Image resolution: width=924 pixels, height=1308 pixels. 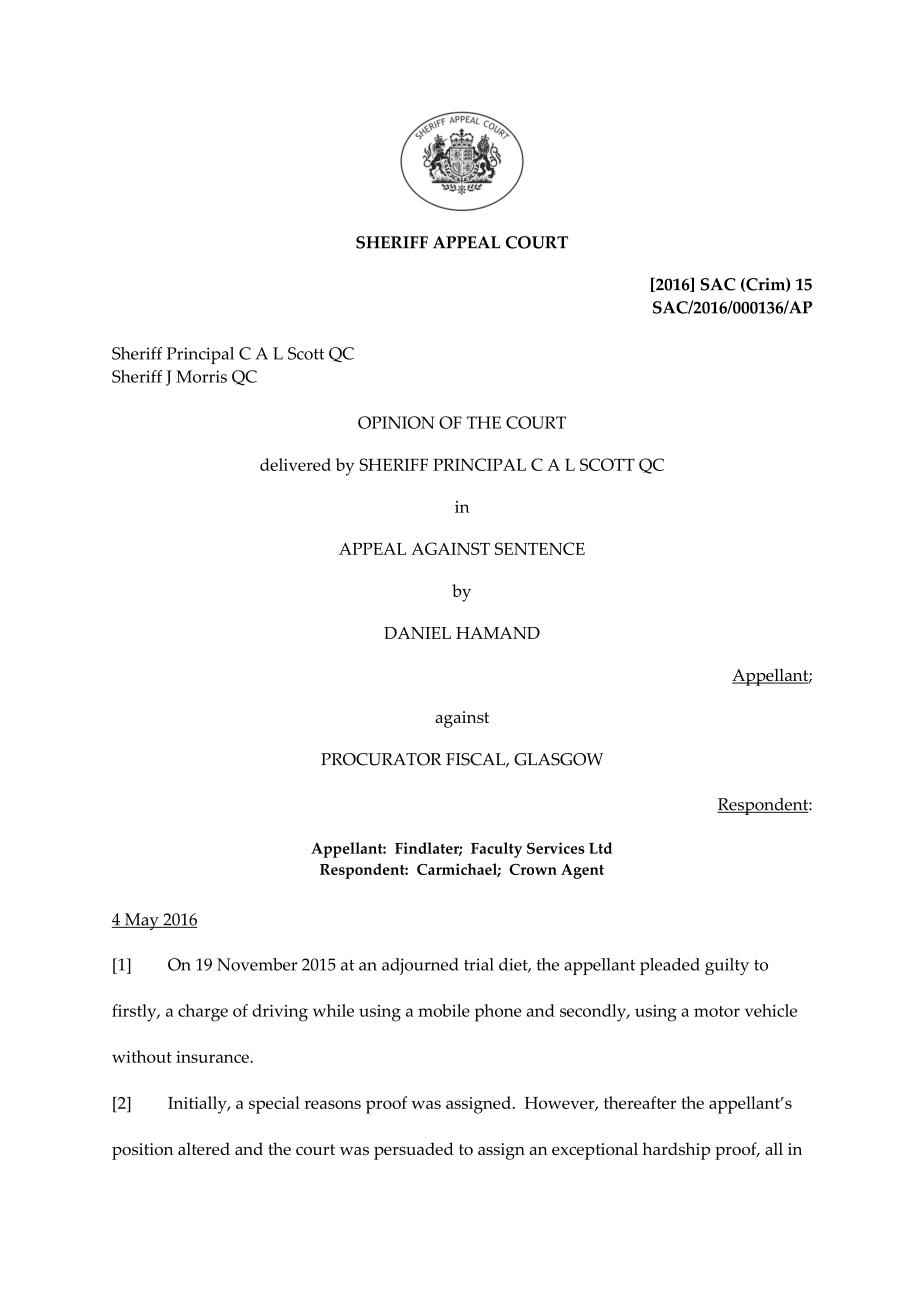 What do you see at coordinates (201, 376) in the screenshot?
I see `Morris` at bounding box center [201, 376].
